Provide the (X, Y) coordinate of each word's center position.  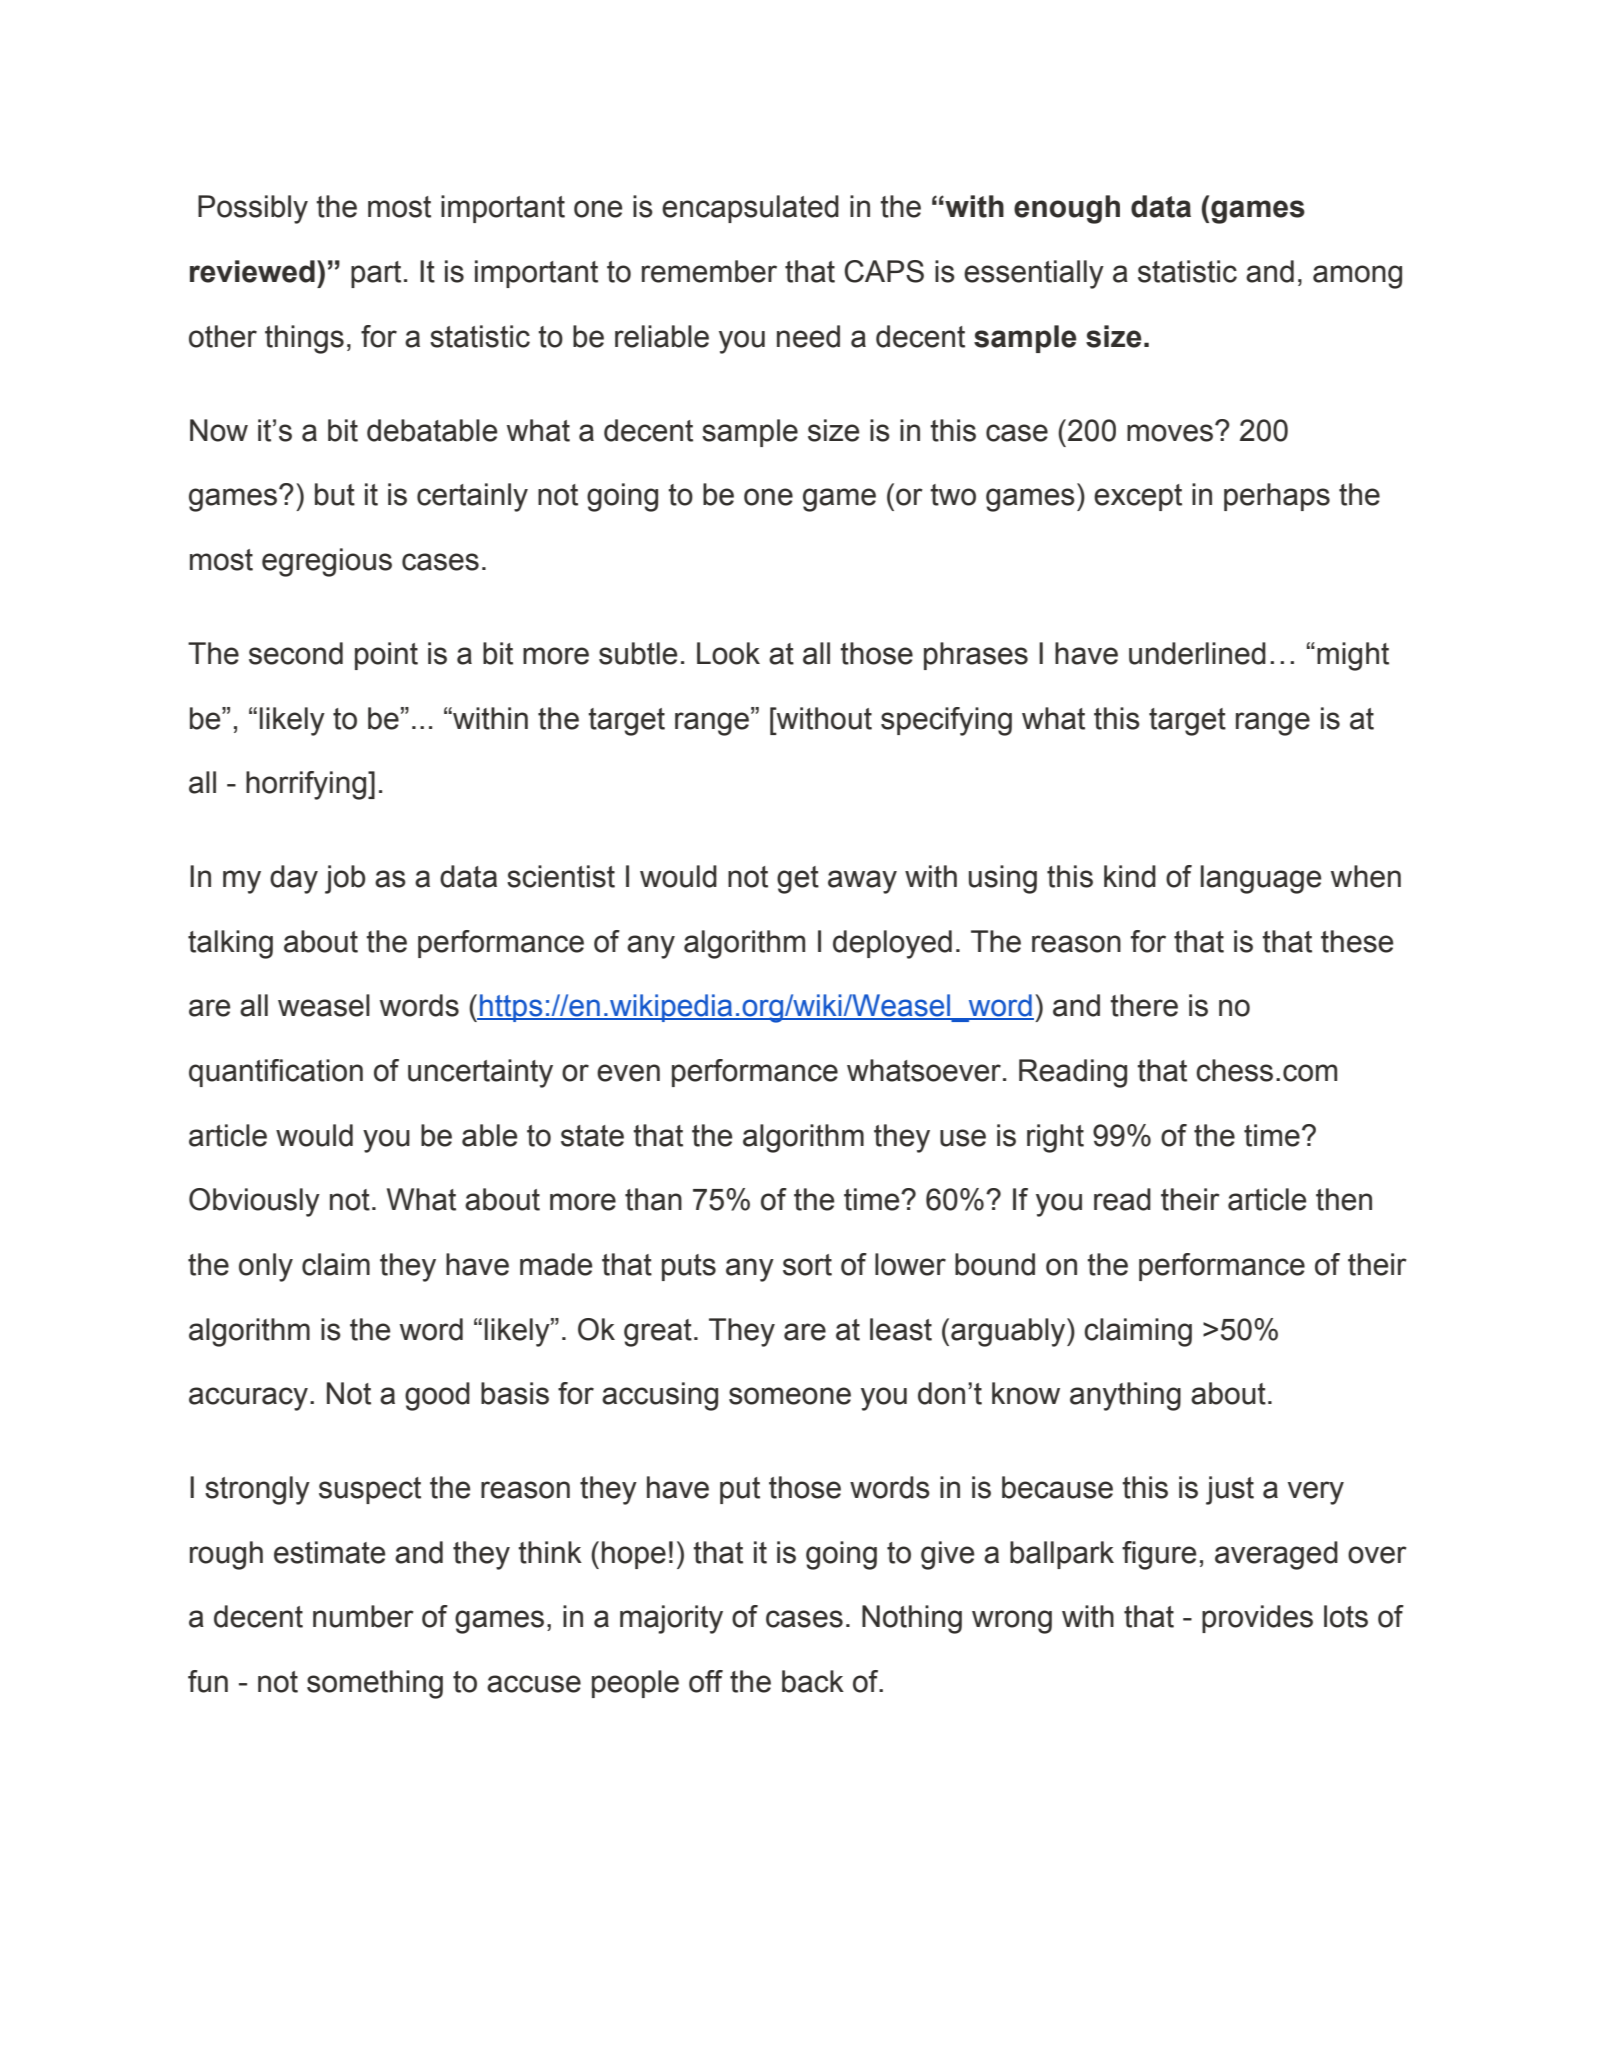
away (862, 882)
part (376, 274)
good (437, 1396)
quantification (276, 1073)
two (953, 495)
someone (790, 1396)
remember (709, 271)
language (1261, 879)
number (363, 1616)
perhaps (1277, 497)
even (628, 1073)
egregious (327, 562)
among (1357, 277)
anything (1125, 1396)
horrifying (307, 785)
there (1144, 1005)
